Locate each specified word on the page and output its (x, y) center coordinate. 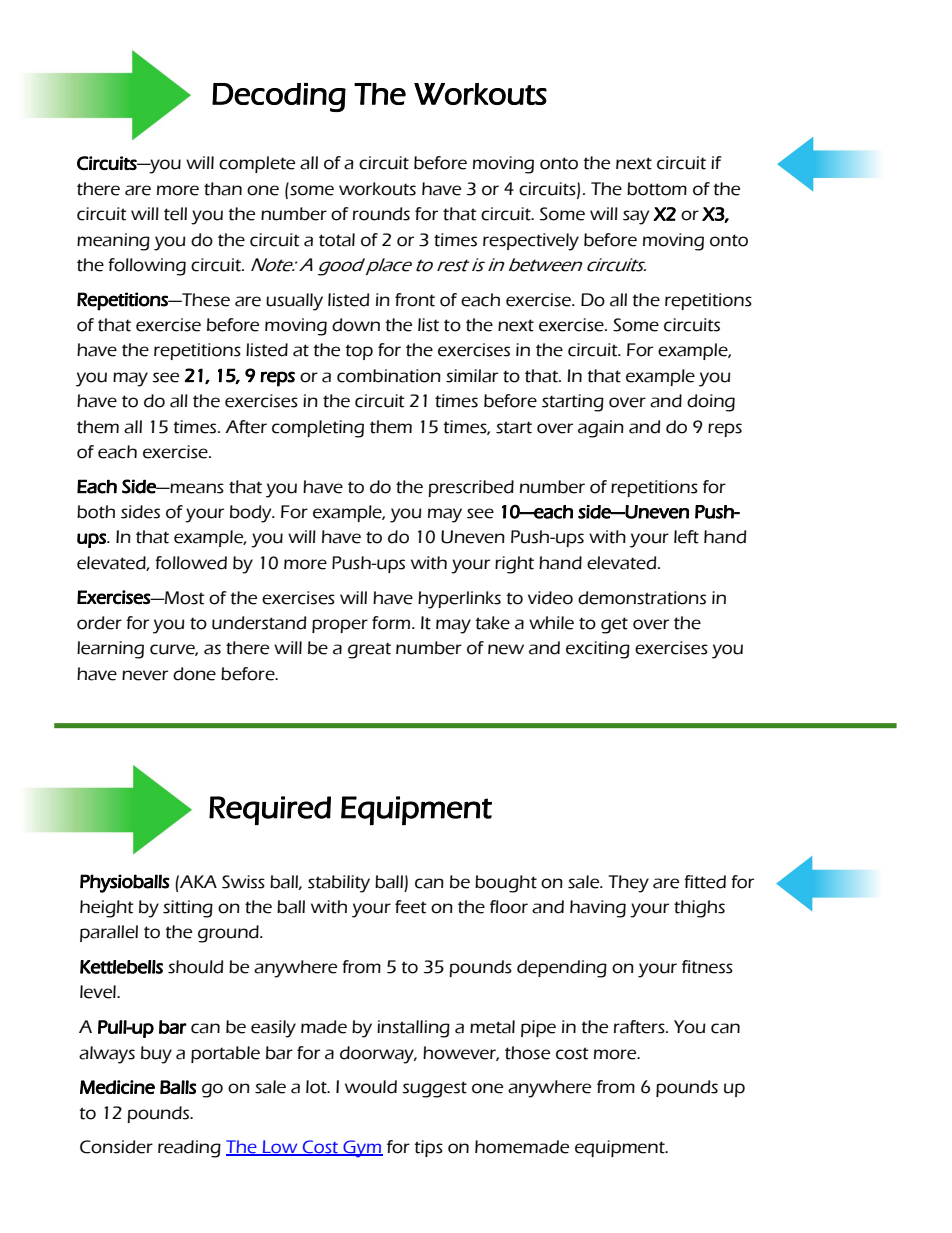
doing (711, 403)
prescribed (471, 488)
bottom (657, 189)
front (415, 300)
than (223, 189)
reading (189, 1149)
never (145, 675)
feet (411, 907)
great (369, 650)
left (686, 537)
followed (191, 563)
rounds (381, 214)
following (147, 267)
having (598, 909)
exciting (598, 650)
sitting (188, 909)
